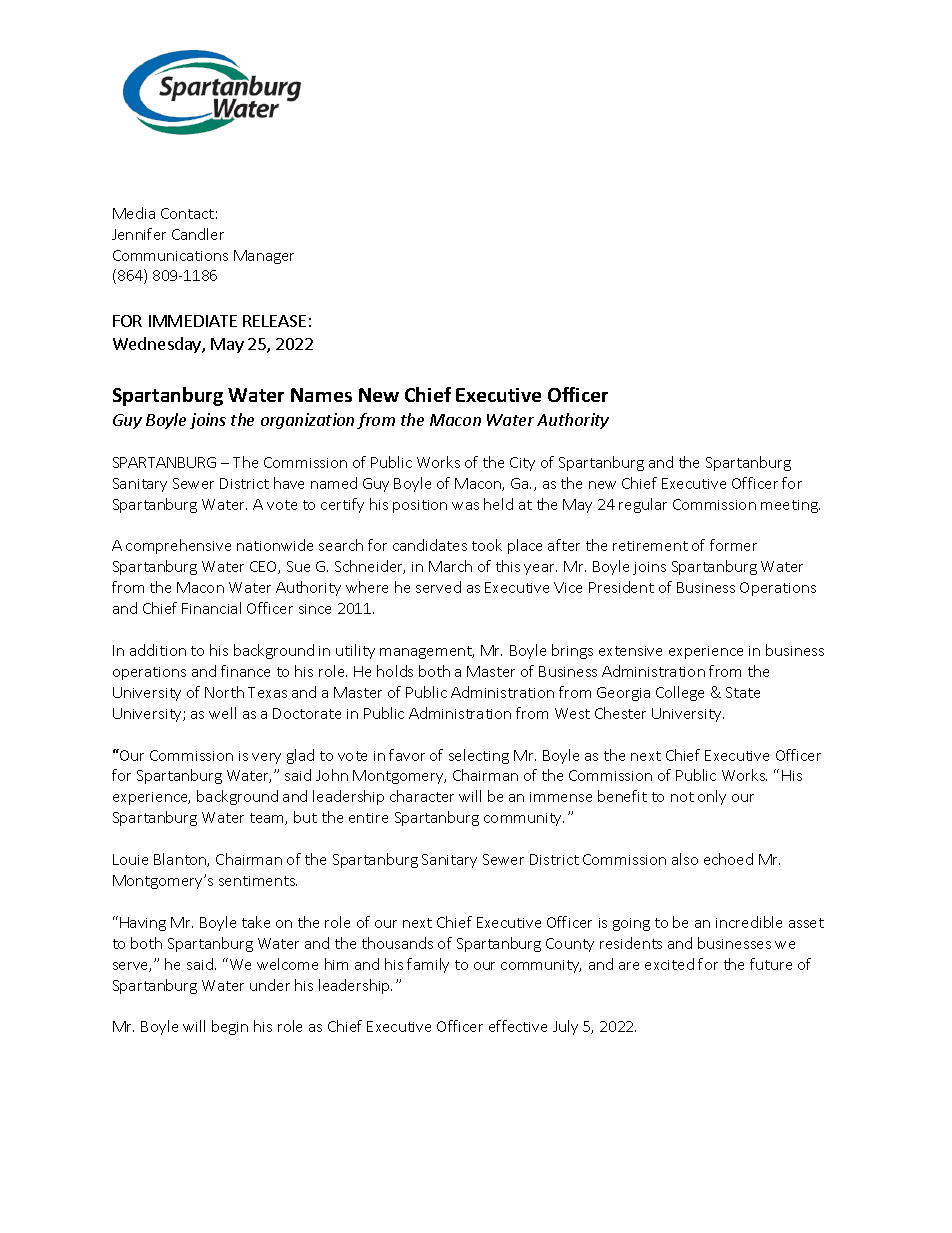 Image resolution: width=952 pixels, height=1233 pixels. Describe the element at coordinates (450, 566) in the screenshot. I see `March` at that location.
